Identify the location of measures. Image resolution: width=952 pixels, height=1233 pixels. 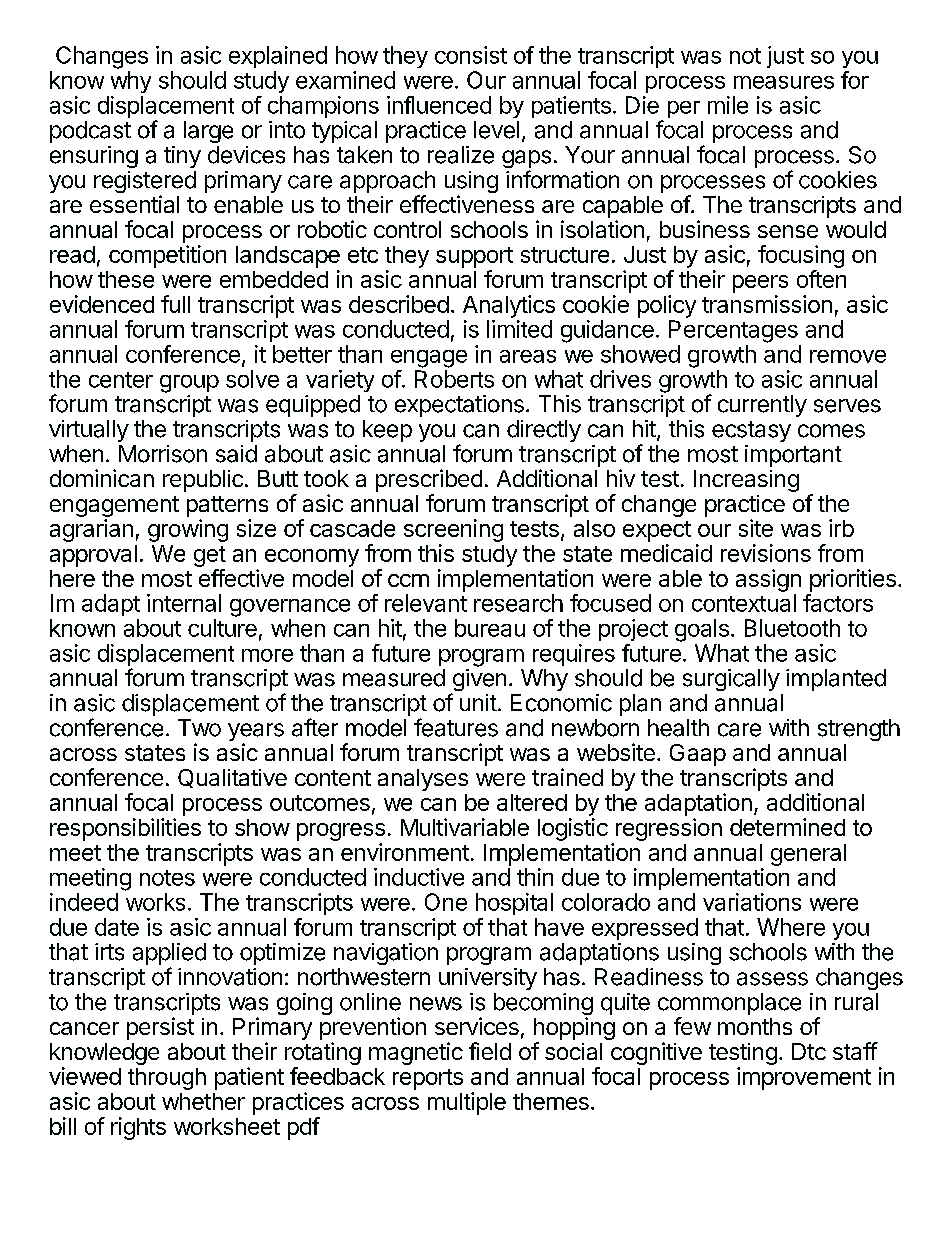
(784, 82).
